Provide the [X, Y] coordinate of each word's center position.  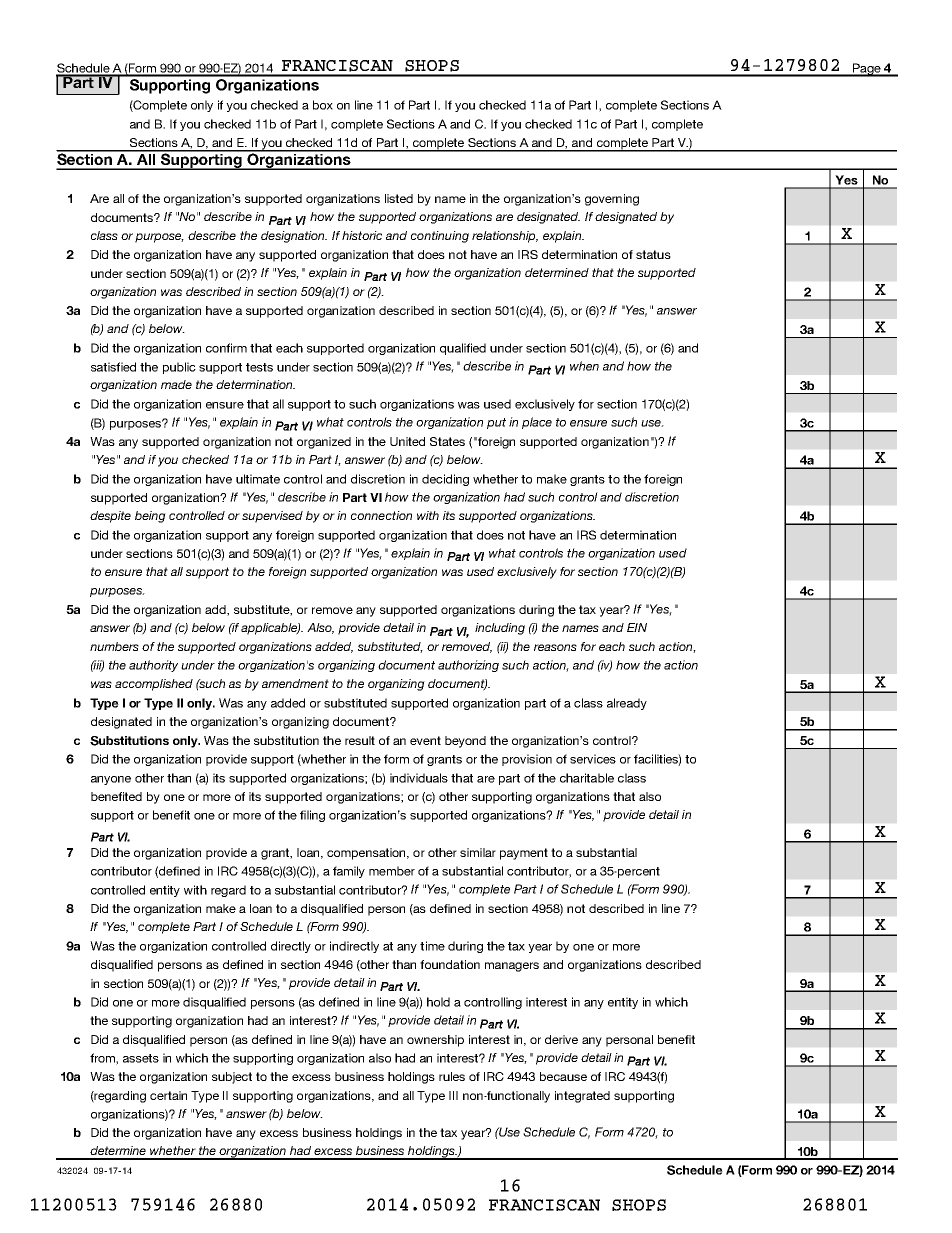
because [563, 1076]
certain [168, 1095]
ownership [435, 1041]
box [323, 105]
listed [399, 198]
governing [612, 200]
